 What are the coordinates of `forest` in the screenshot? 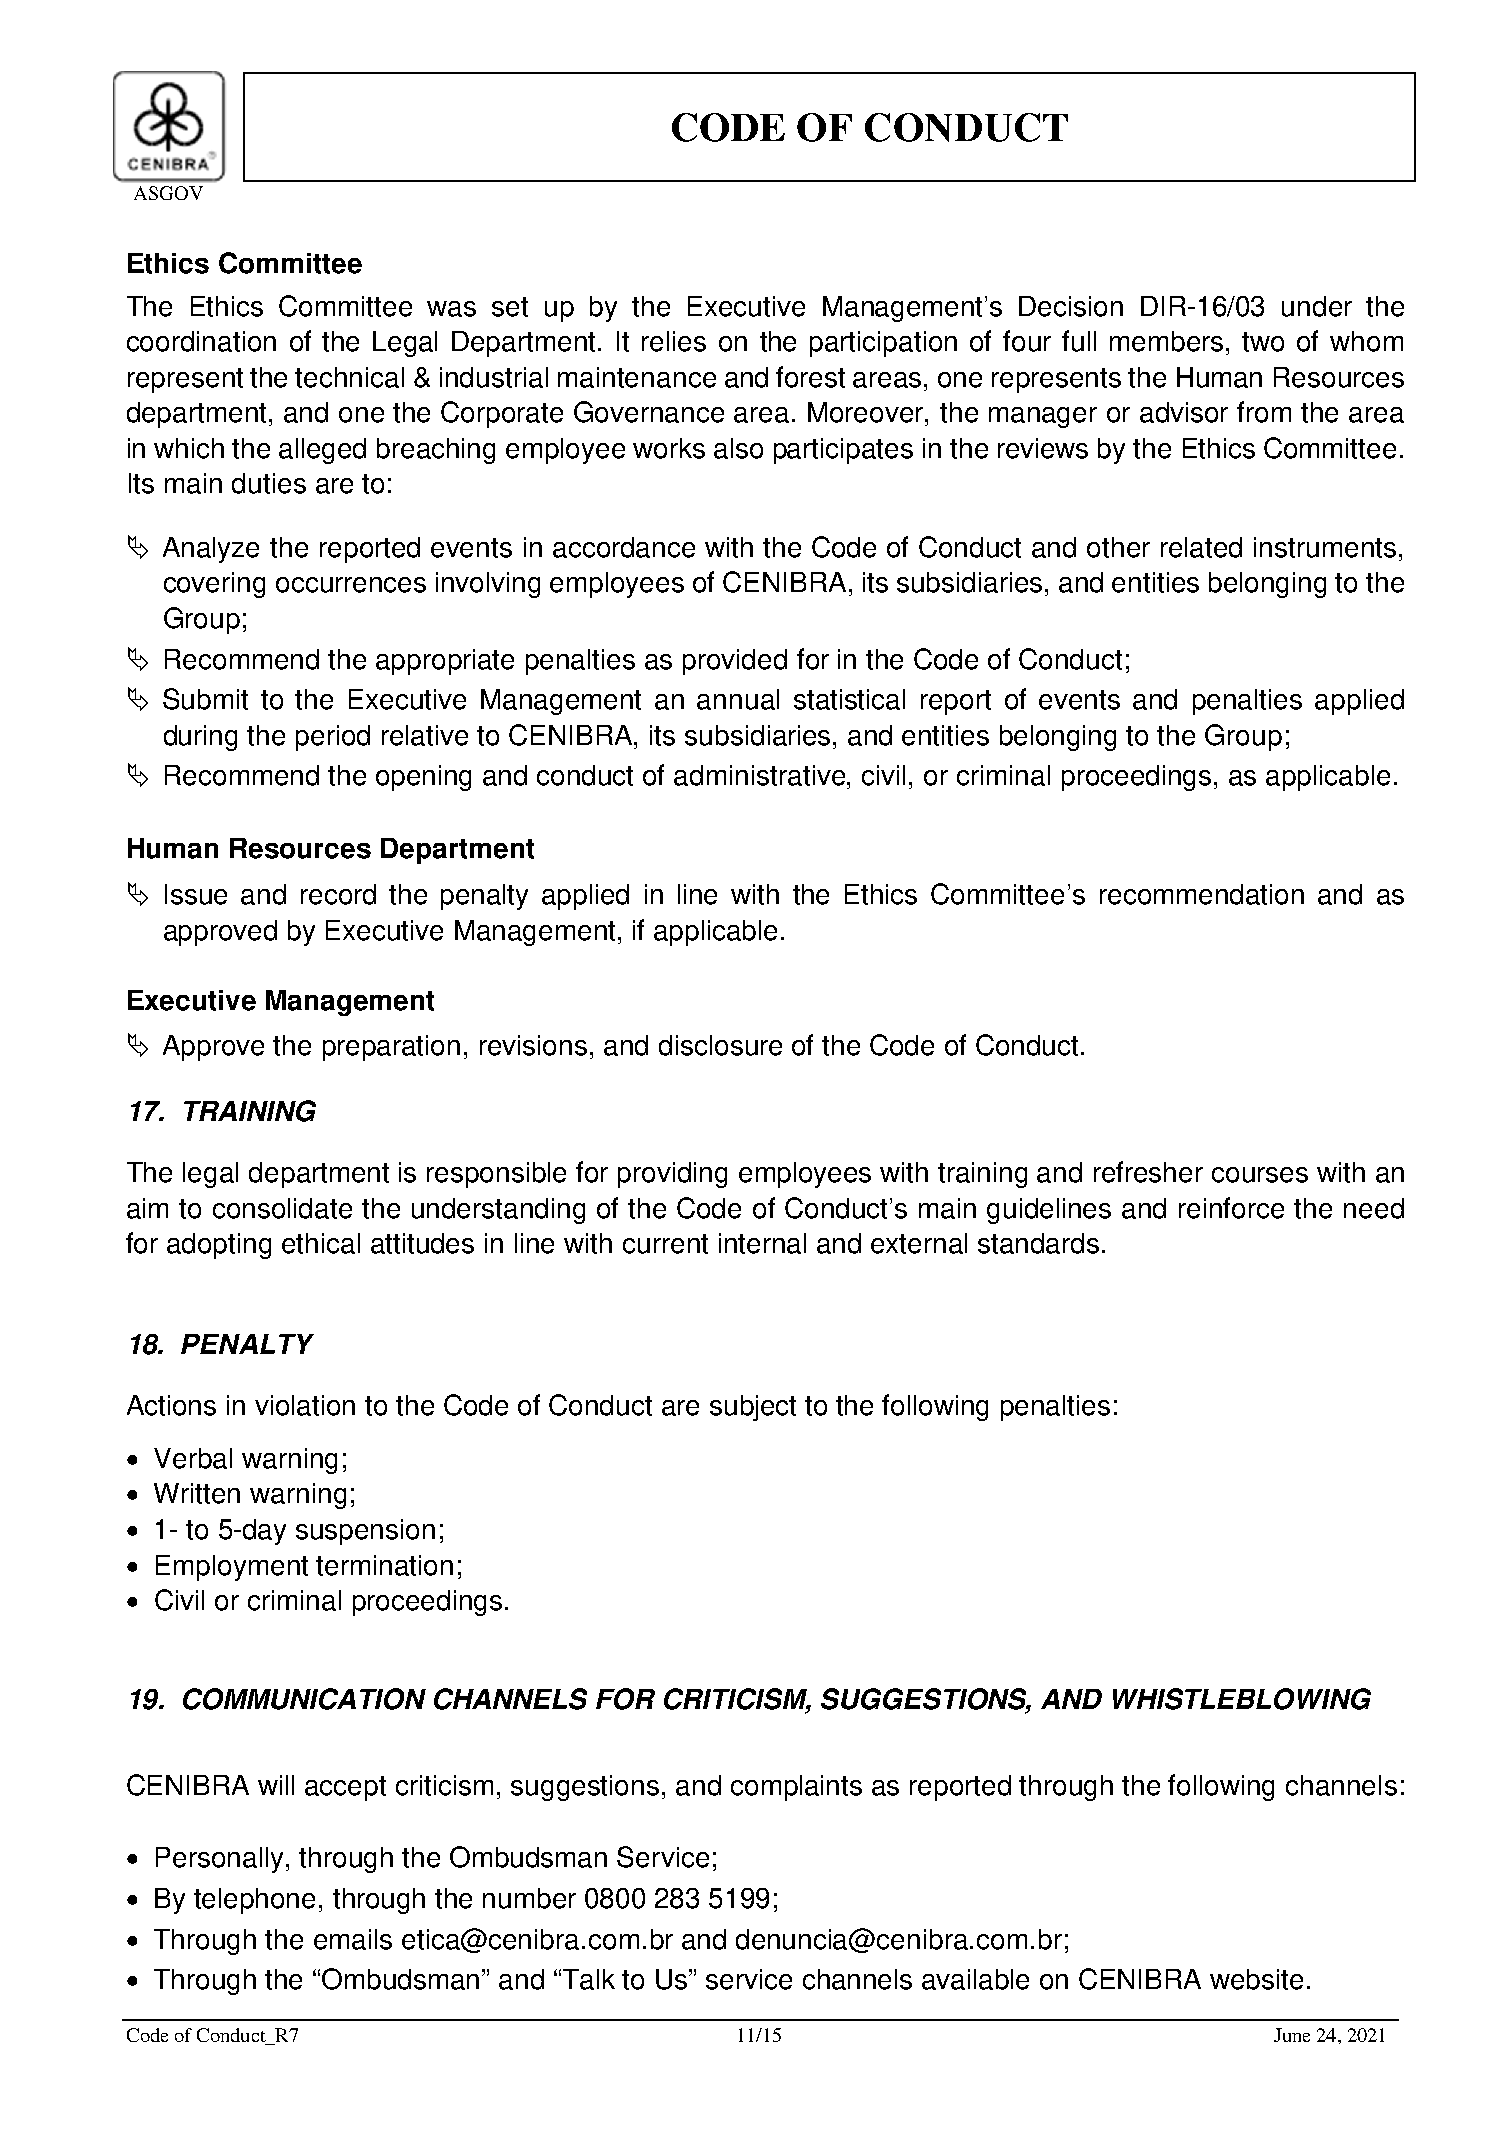 It's located at (810, 377).
